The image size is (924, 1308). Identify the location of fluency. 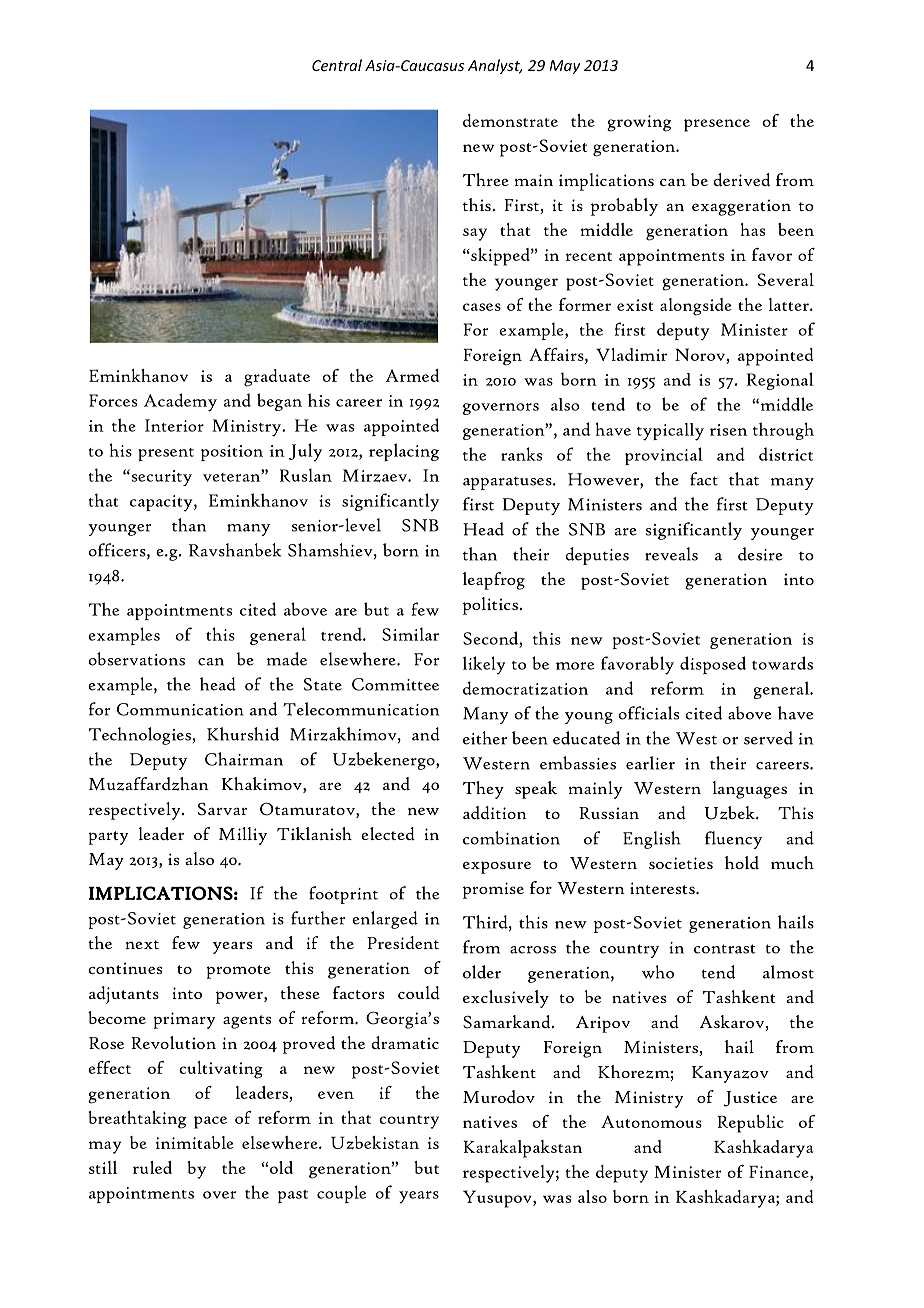
(733, 840).
